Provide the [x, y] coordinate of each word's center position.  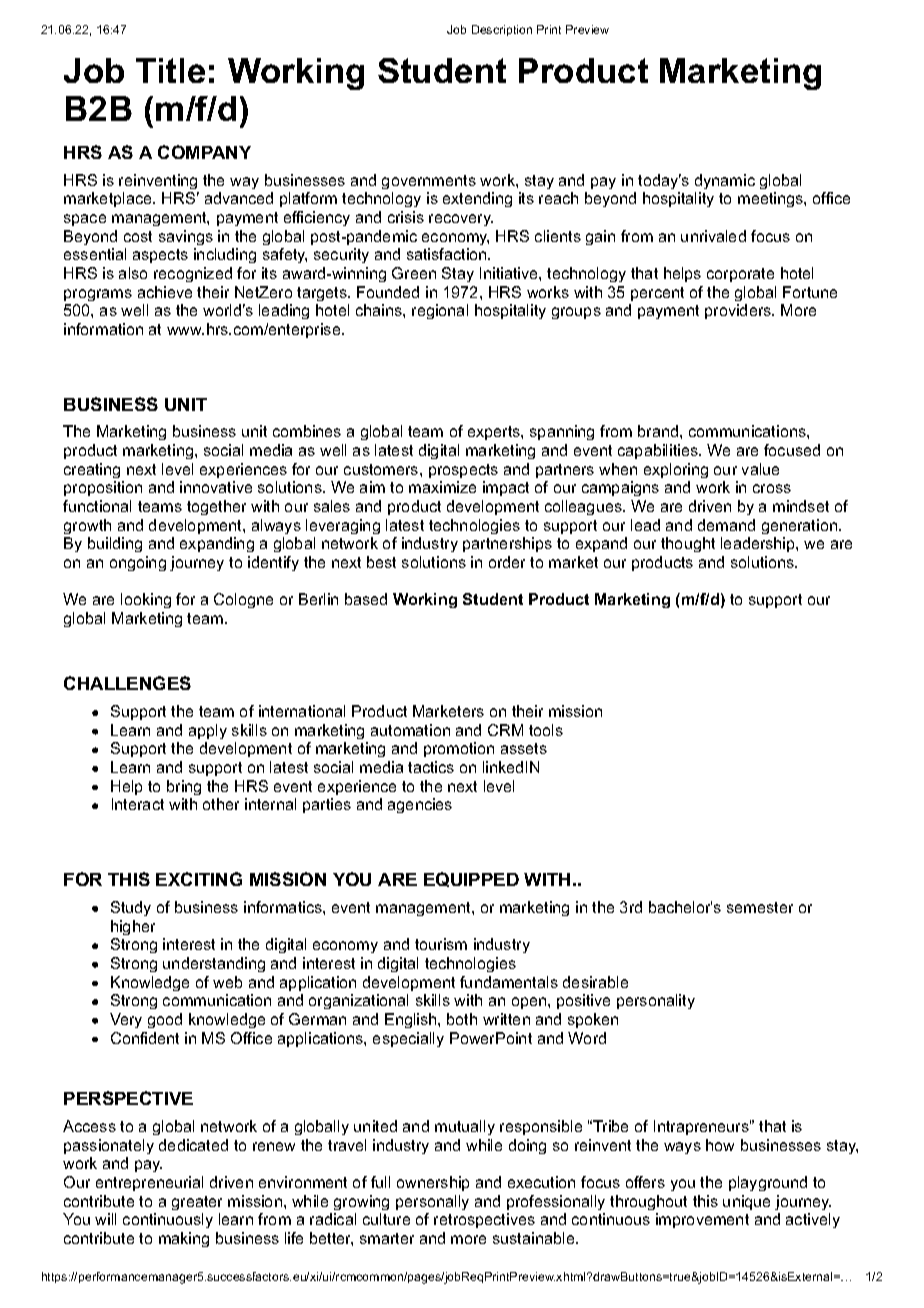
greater [197, 1203]
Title [170, 70]
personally [432, 1202]
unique [746, 1202]
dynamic [725, 181]
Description [502, 30]
